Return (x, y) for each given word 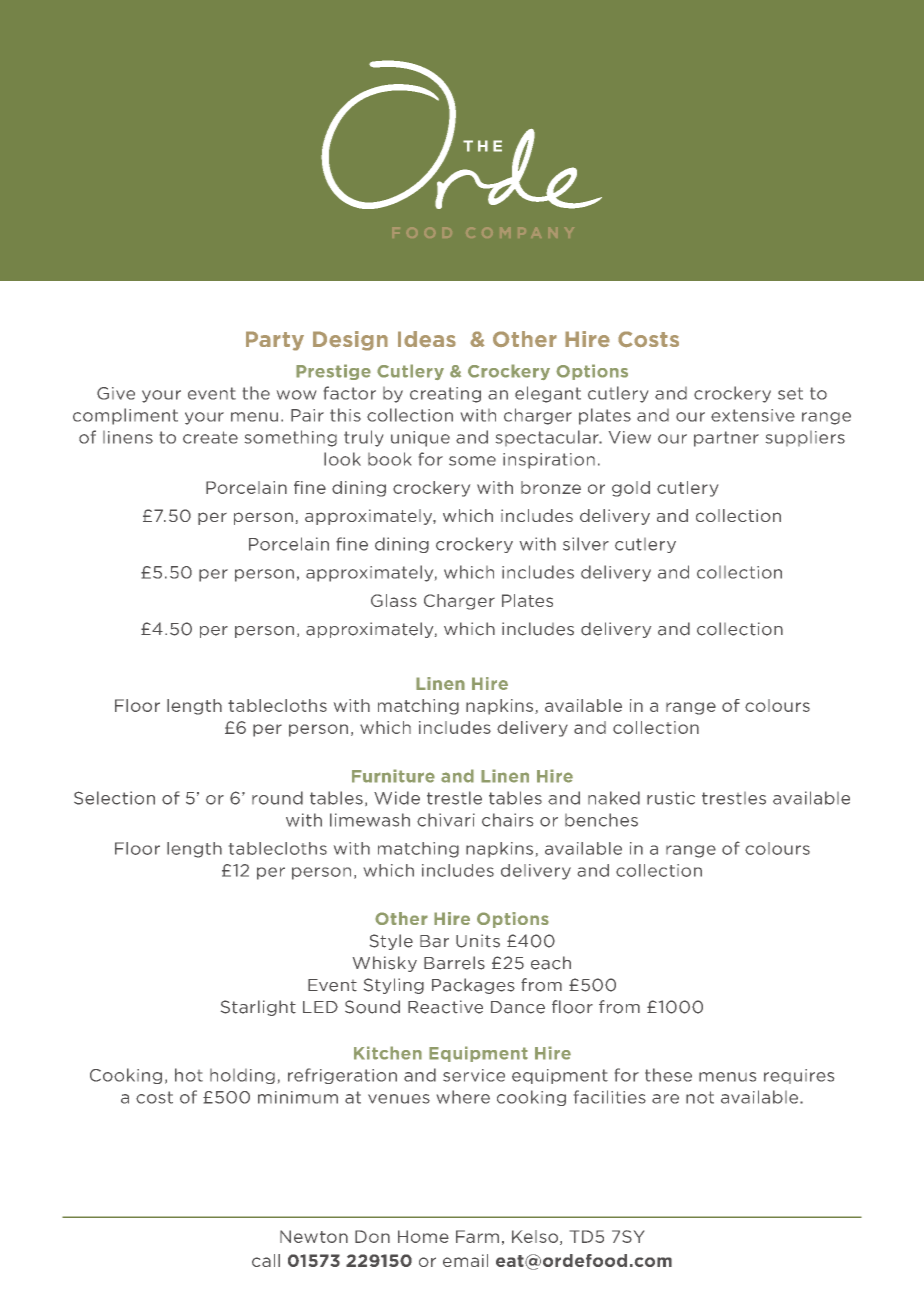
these (668, 1075)
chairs (507, 820)
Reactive (445, 1007)
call (266, 1260)
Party (275, 341)
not (700, 1097)
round (277, 798)
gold (631, 489)
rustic (671, 798)
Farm (477, 1236)
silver (586, 544)
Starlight (258, 1008)
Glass (394, 600)
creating (445, 395)
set (790, 393)
